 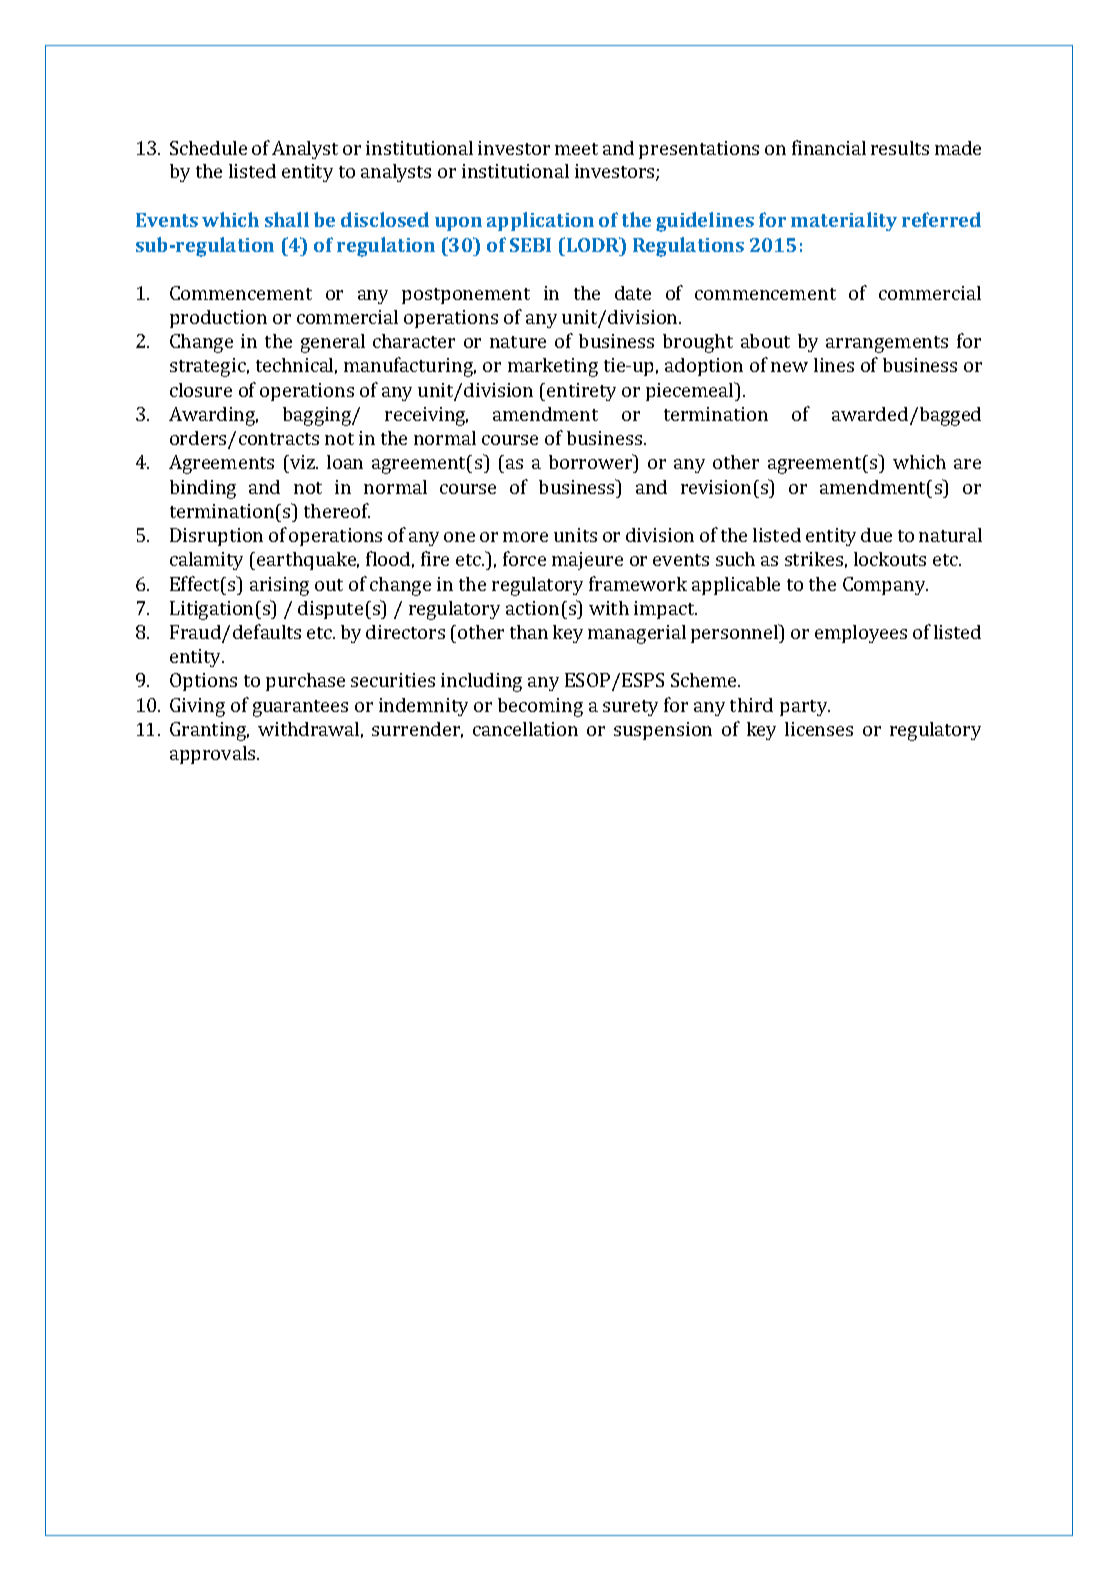 What do you see at coordinates (576, 149) in the screenshot?
I see `meet` at bounding box center [576, 149].
